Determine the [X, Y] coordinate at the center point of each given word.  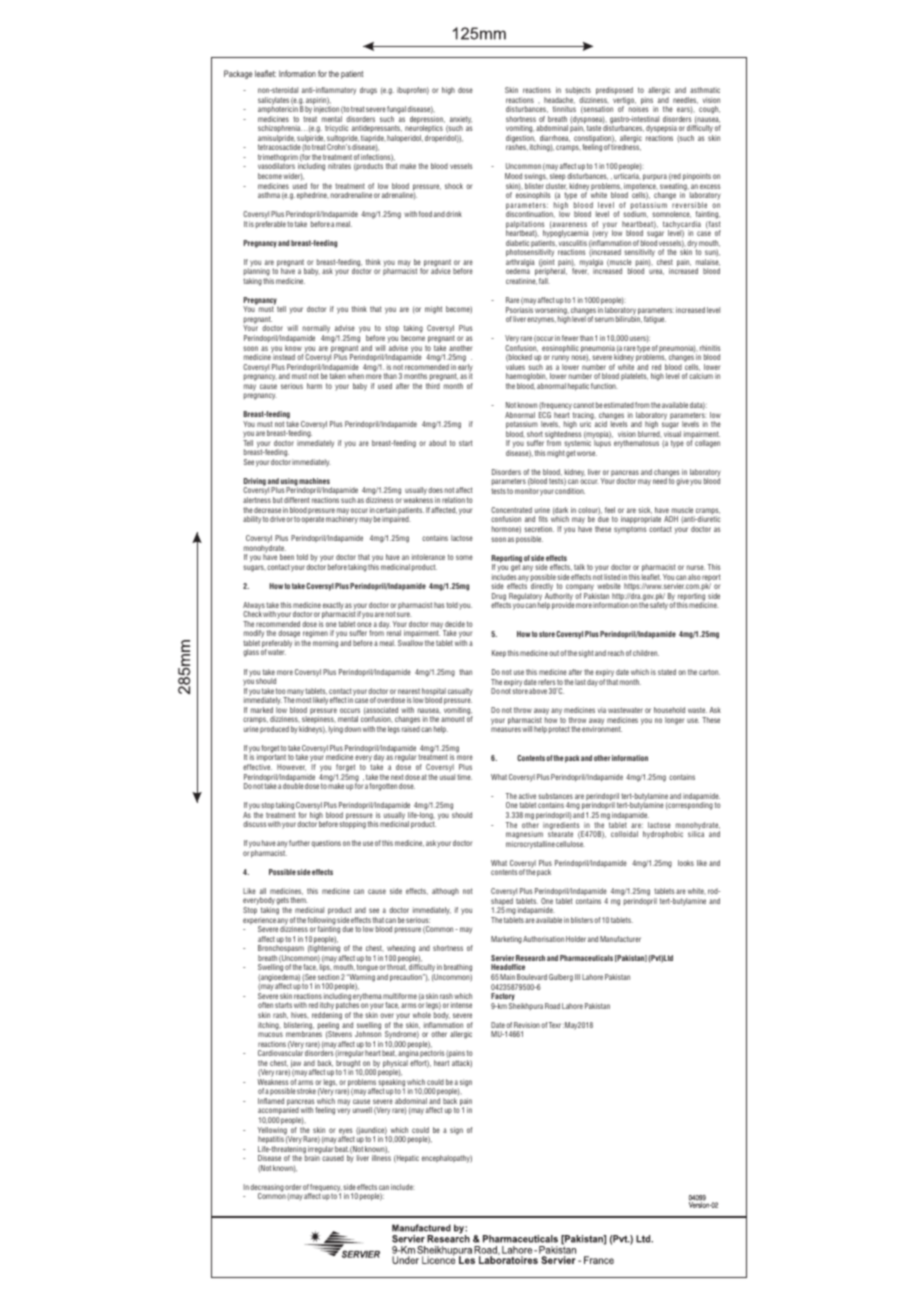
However [291, 767]
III [577, 977]
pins [647, 102]
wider [293, 176]
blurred [650, 434]
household [669, 710]
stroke [306, 1091]
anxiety [459, 121]
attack [462, 1064]
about [437, 443]
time [464, 777]
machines [314, 481]
